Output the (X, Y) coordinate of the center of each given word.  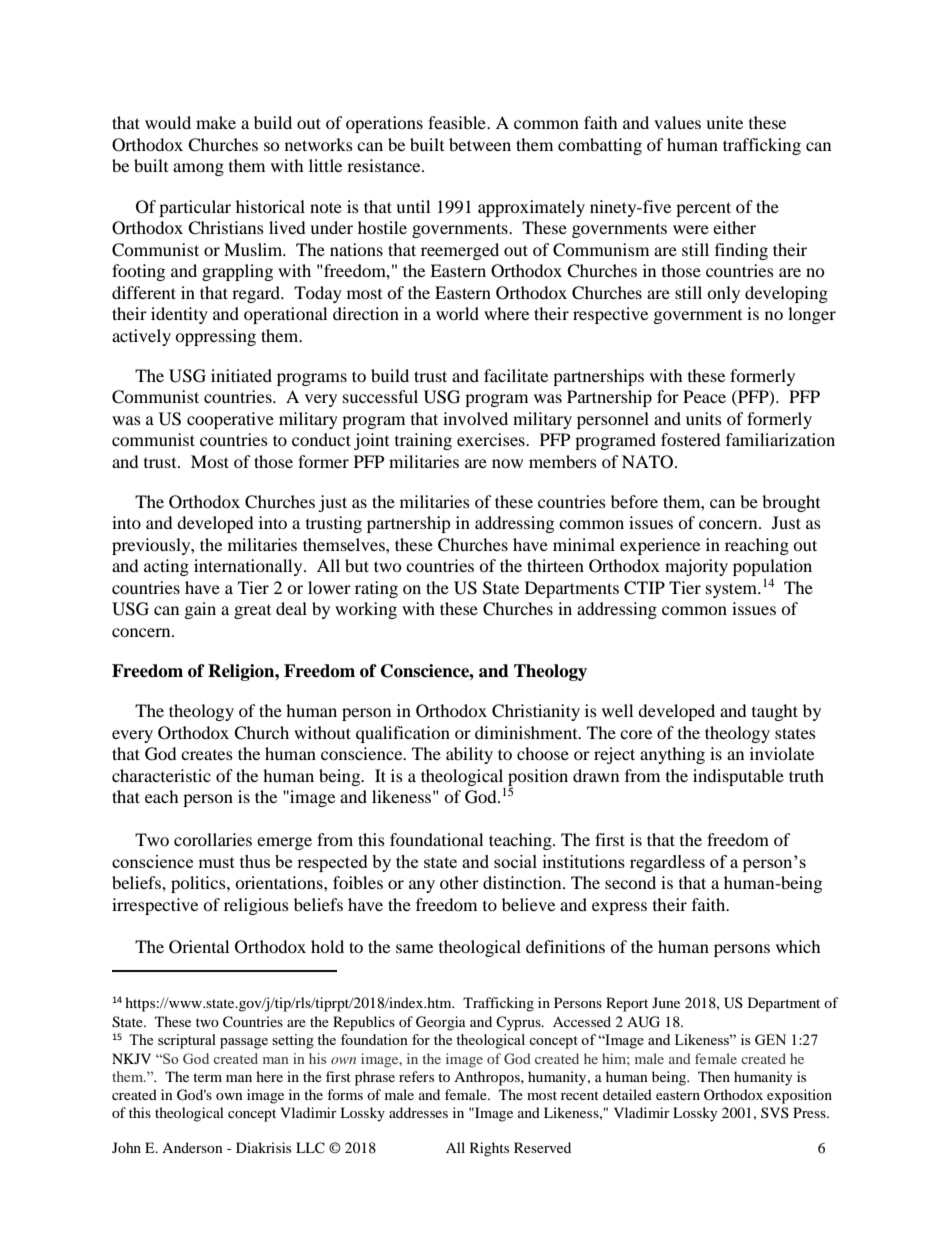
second (630, 882)
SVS (775, 1112)
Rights (489, 1149)
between (480, 144)
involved (475, 418)
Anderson (192, 1147)
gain (200, 610)
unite (724, 122)
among (198, 169)
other (459, 882)
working (366, 610)
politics (199, 884)
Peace (704, 396)
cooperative (230, 420)
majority (696, 567)
